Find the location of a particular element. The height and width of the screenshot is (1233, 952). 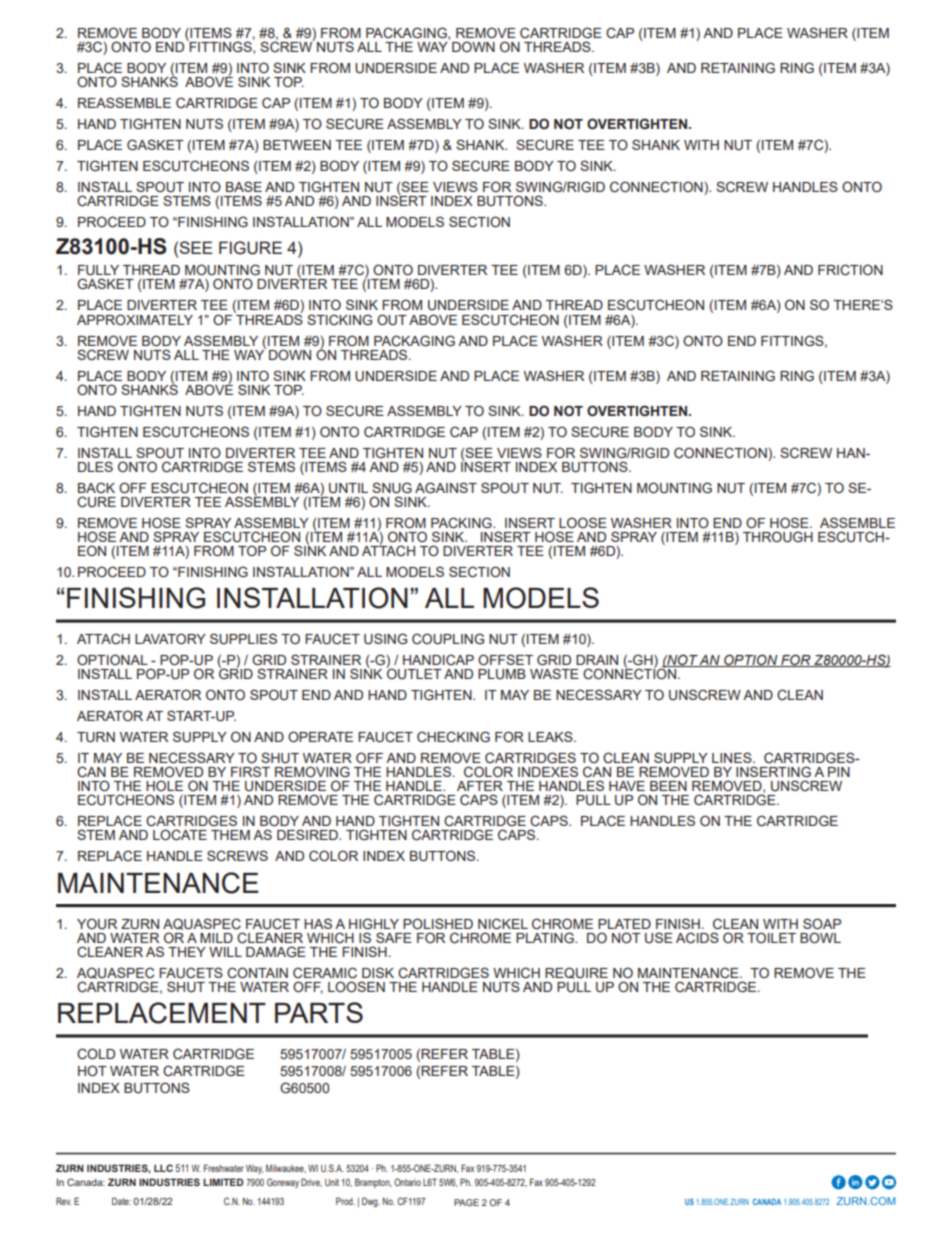

LINES is located at coordinates (733, 757).
